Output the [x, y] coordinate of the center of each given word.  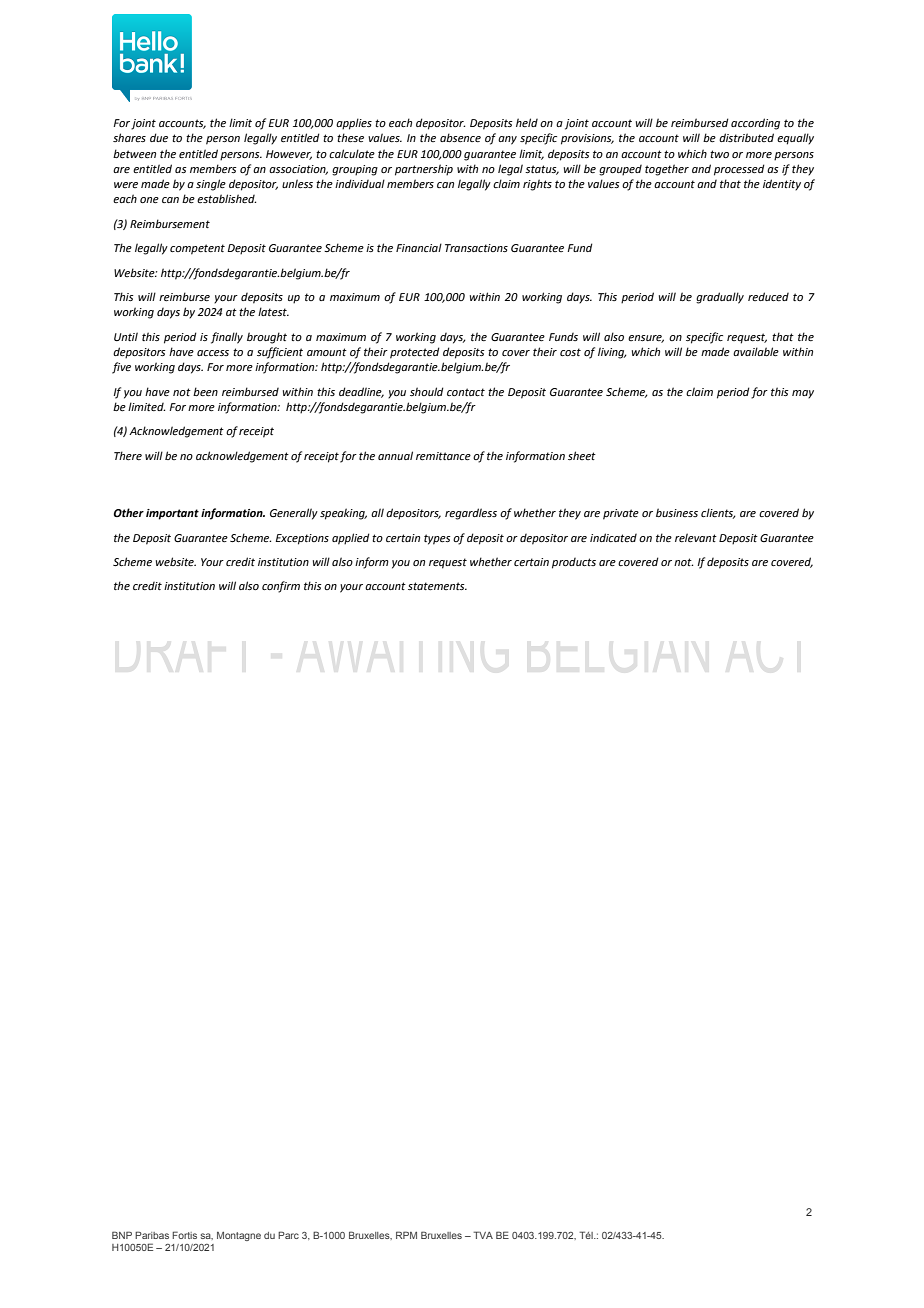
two [719, 154]
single [211, 185]
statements [437, 586]
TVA [483, 1235]
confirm [281, 587]
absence [460, 137]
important [172, 514]
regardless [471, 514]
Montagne [239, 1236]
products [574, 563]
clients [718, 513]
